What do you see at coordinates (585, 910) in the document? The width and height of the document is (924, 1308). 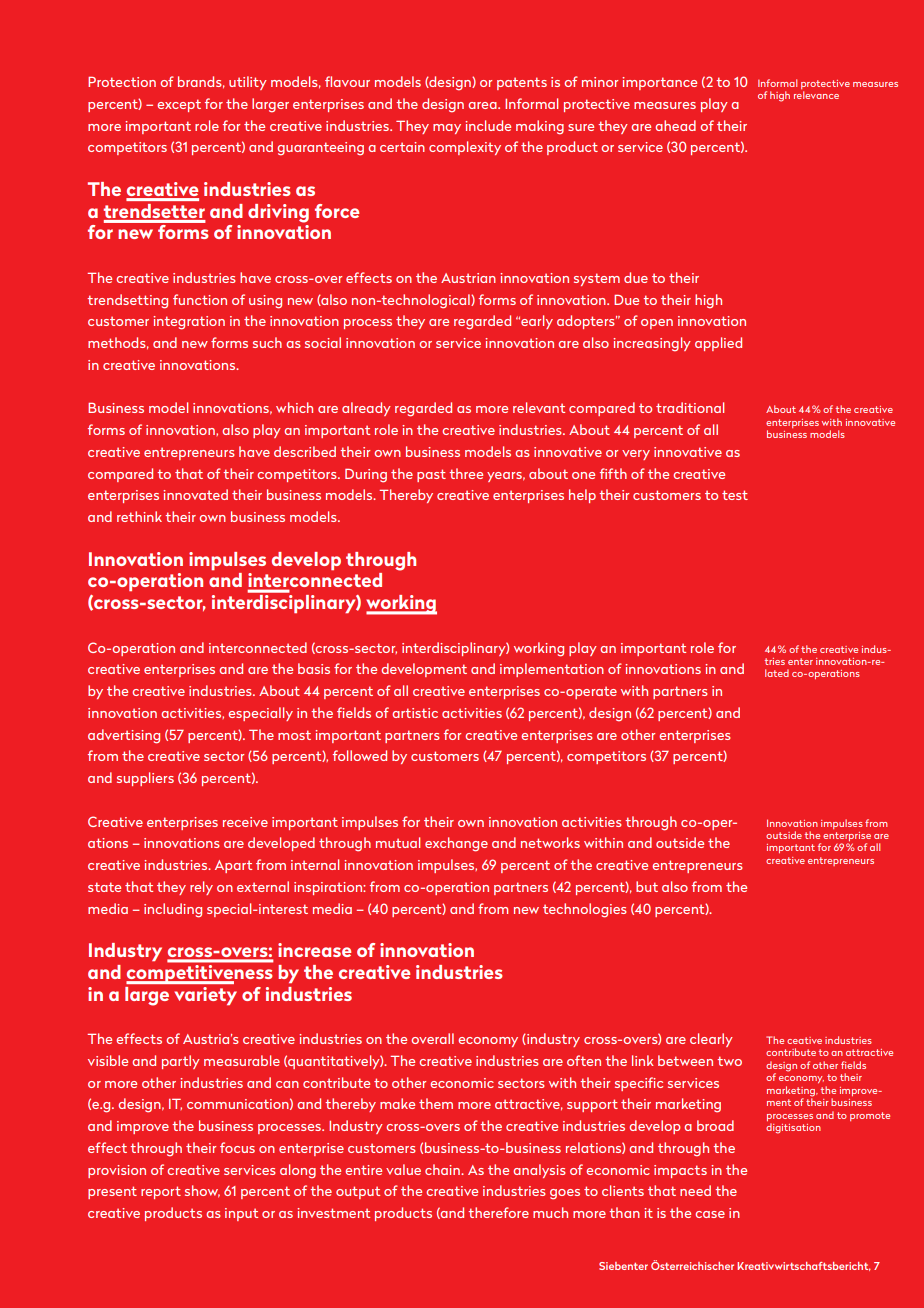 I see `technologies` at bounding box center [585, 910].
